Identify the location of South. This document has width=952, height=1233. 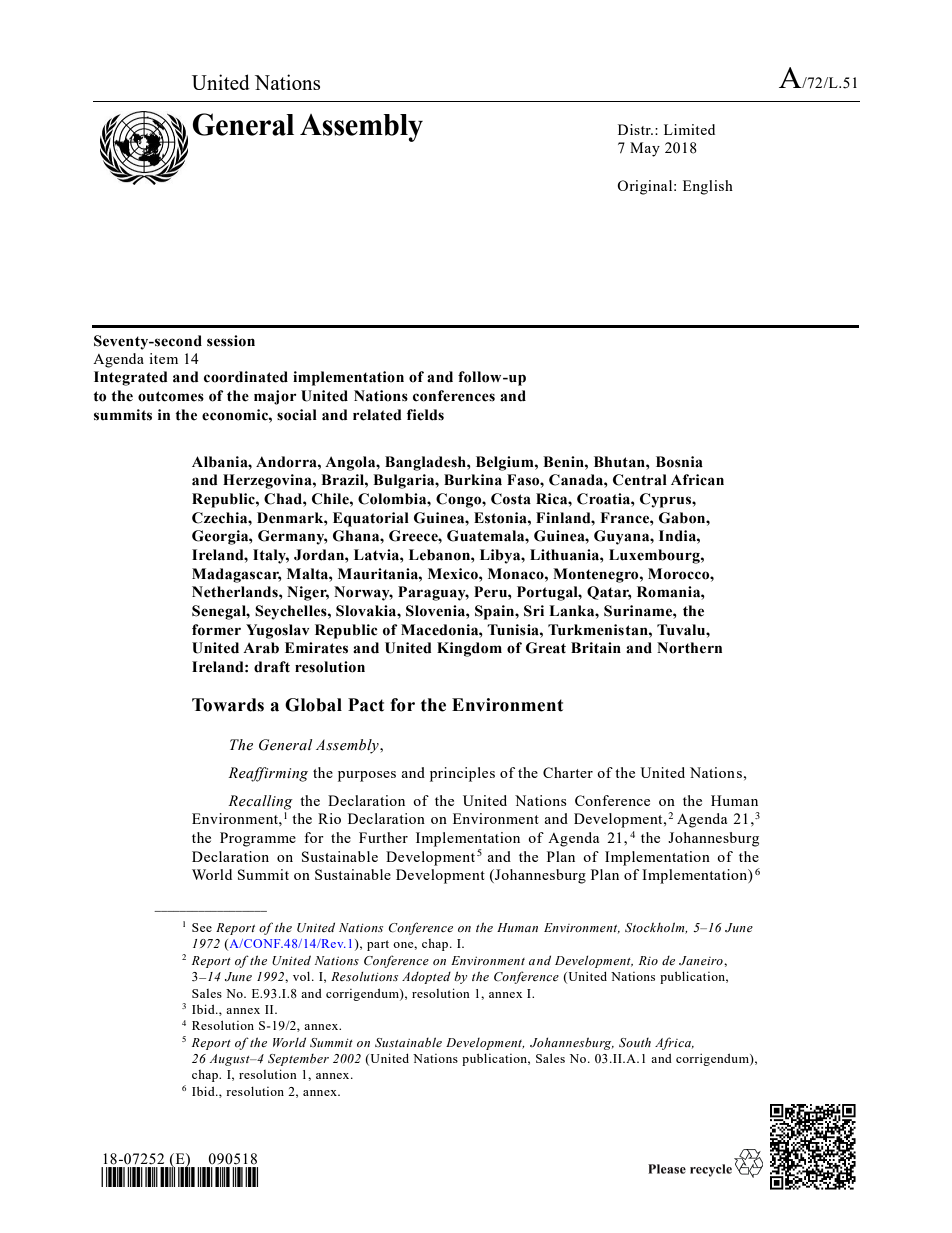
(635, 1042).
